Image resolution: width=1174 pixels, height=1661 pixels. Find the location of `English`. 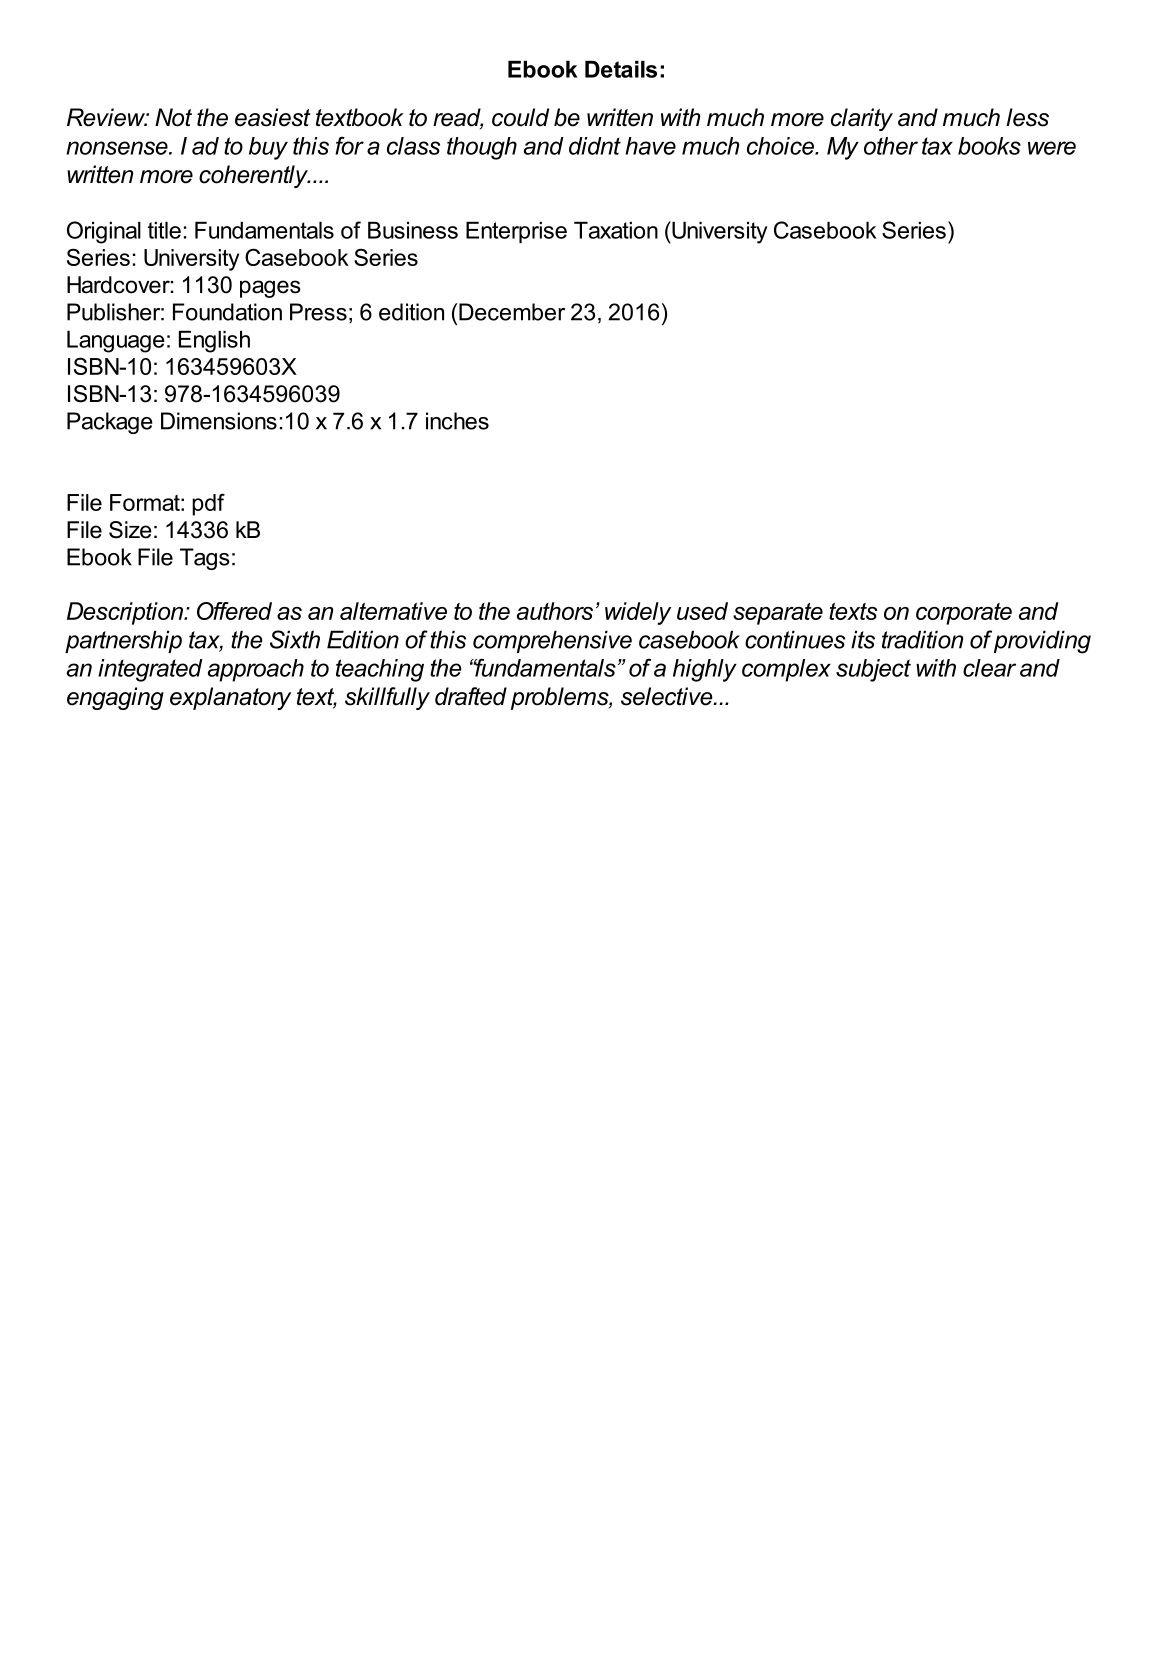

English is located at coordinates (214, 342).
